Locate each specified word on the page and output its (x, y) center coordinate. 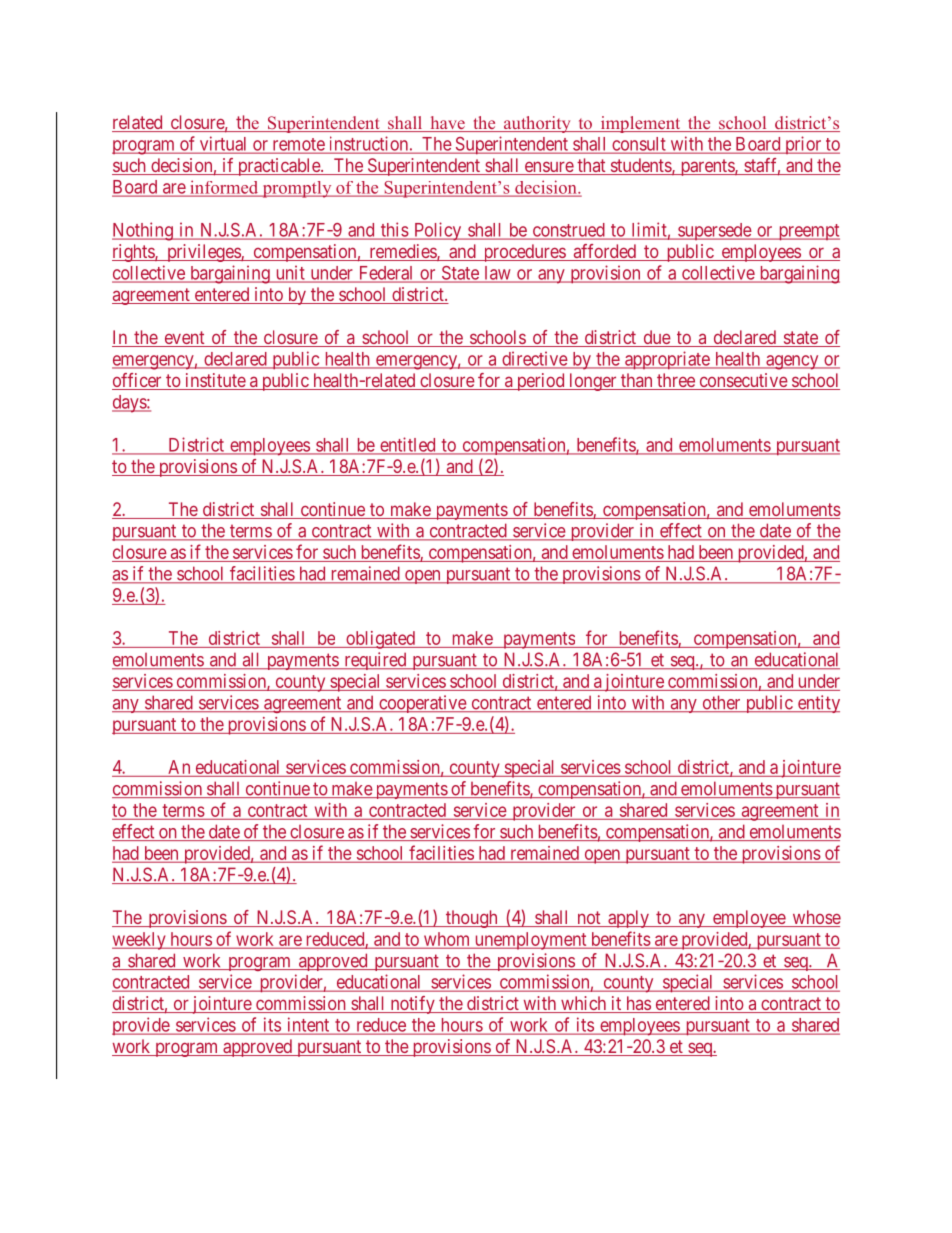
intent (308, 1025)
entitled (408, 445)
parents (707, 167)
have (447, 124)
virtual (223, 144)
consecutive (743, 381)
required (375, 661)
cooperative (422, 704)
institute (215, 381)
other (721, 703)
